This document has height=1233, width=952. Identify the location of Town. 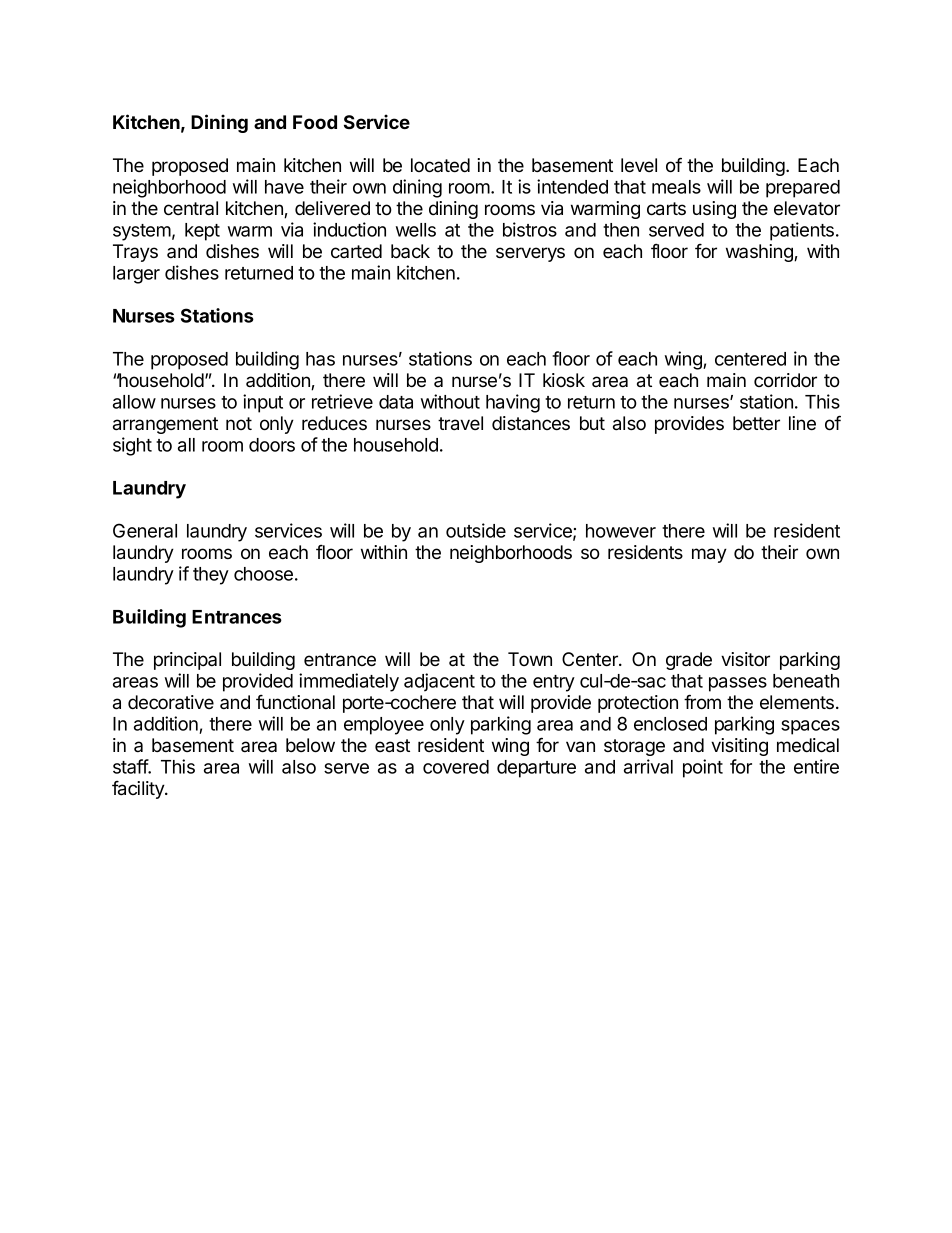
(530, 659).
